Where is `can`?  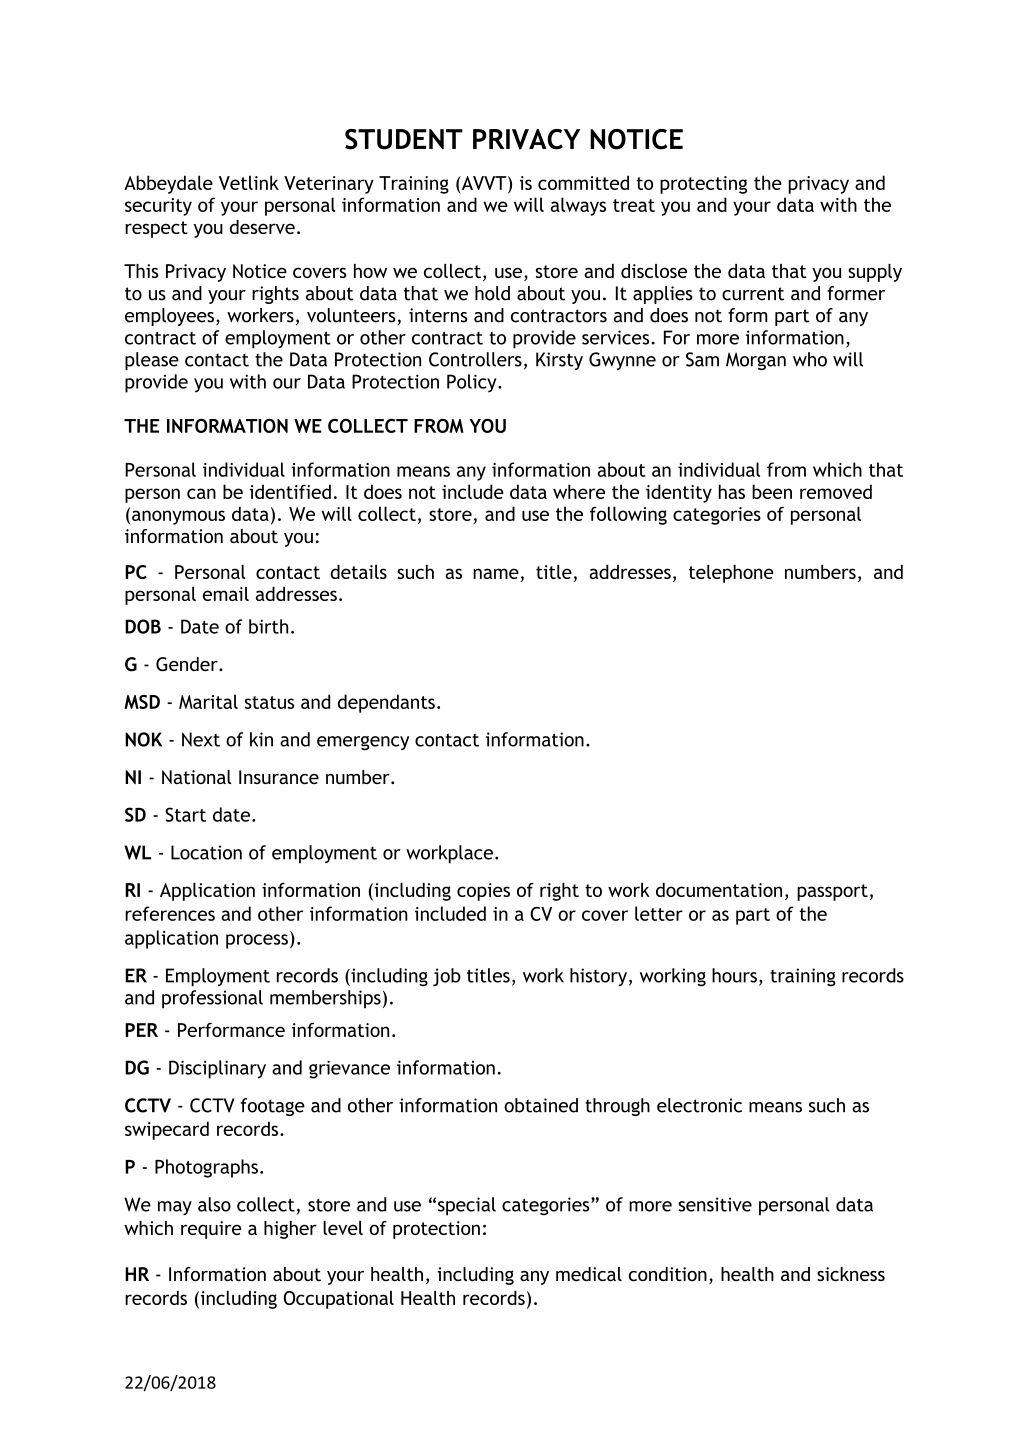 can is located at coordinates (201, 493).
